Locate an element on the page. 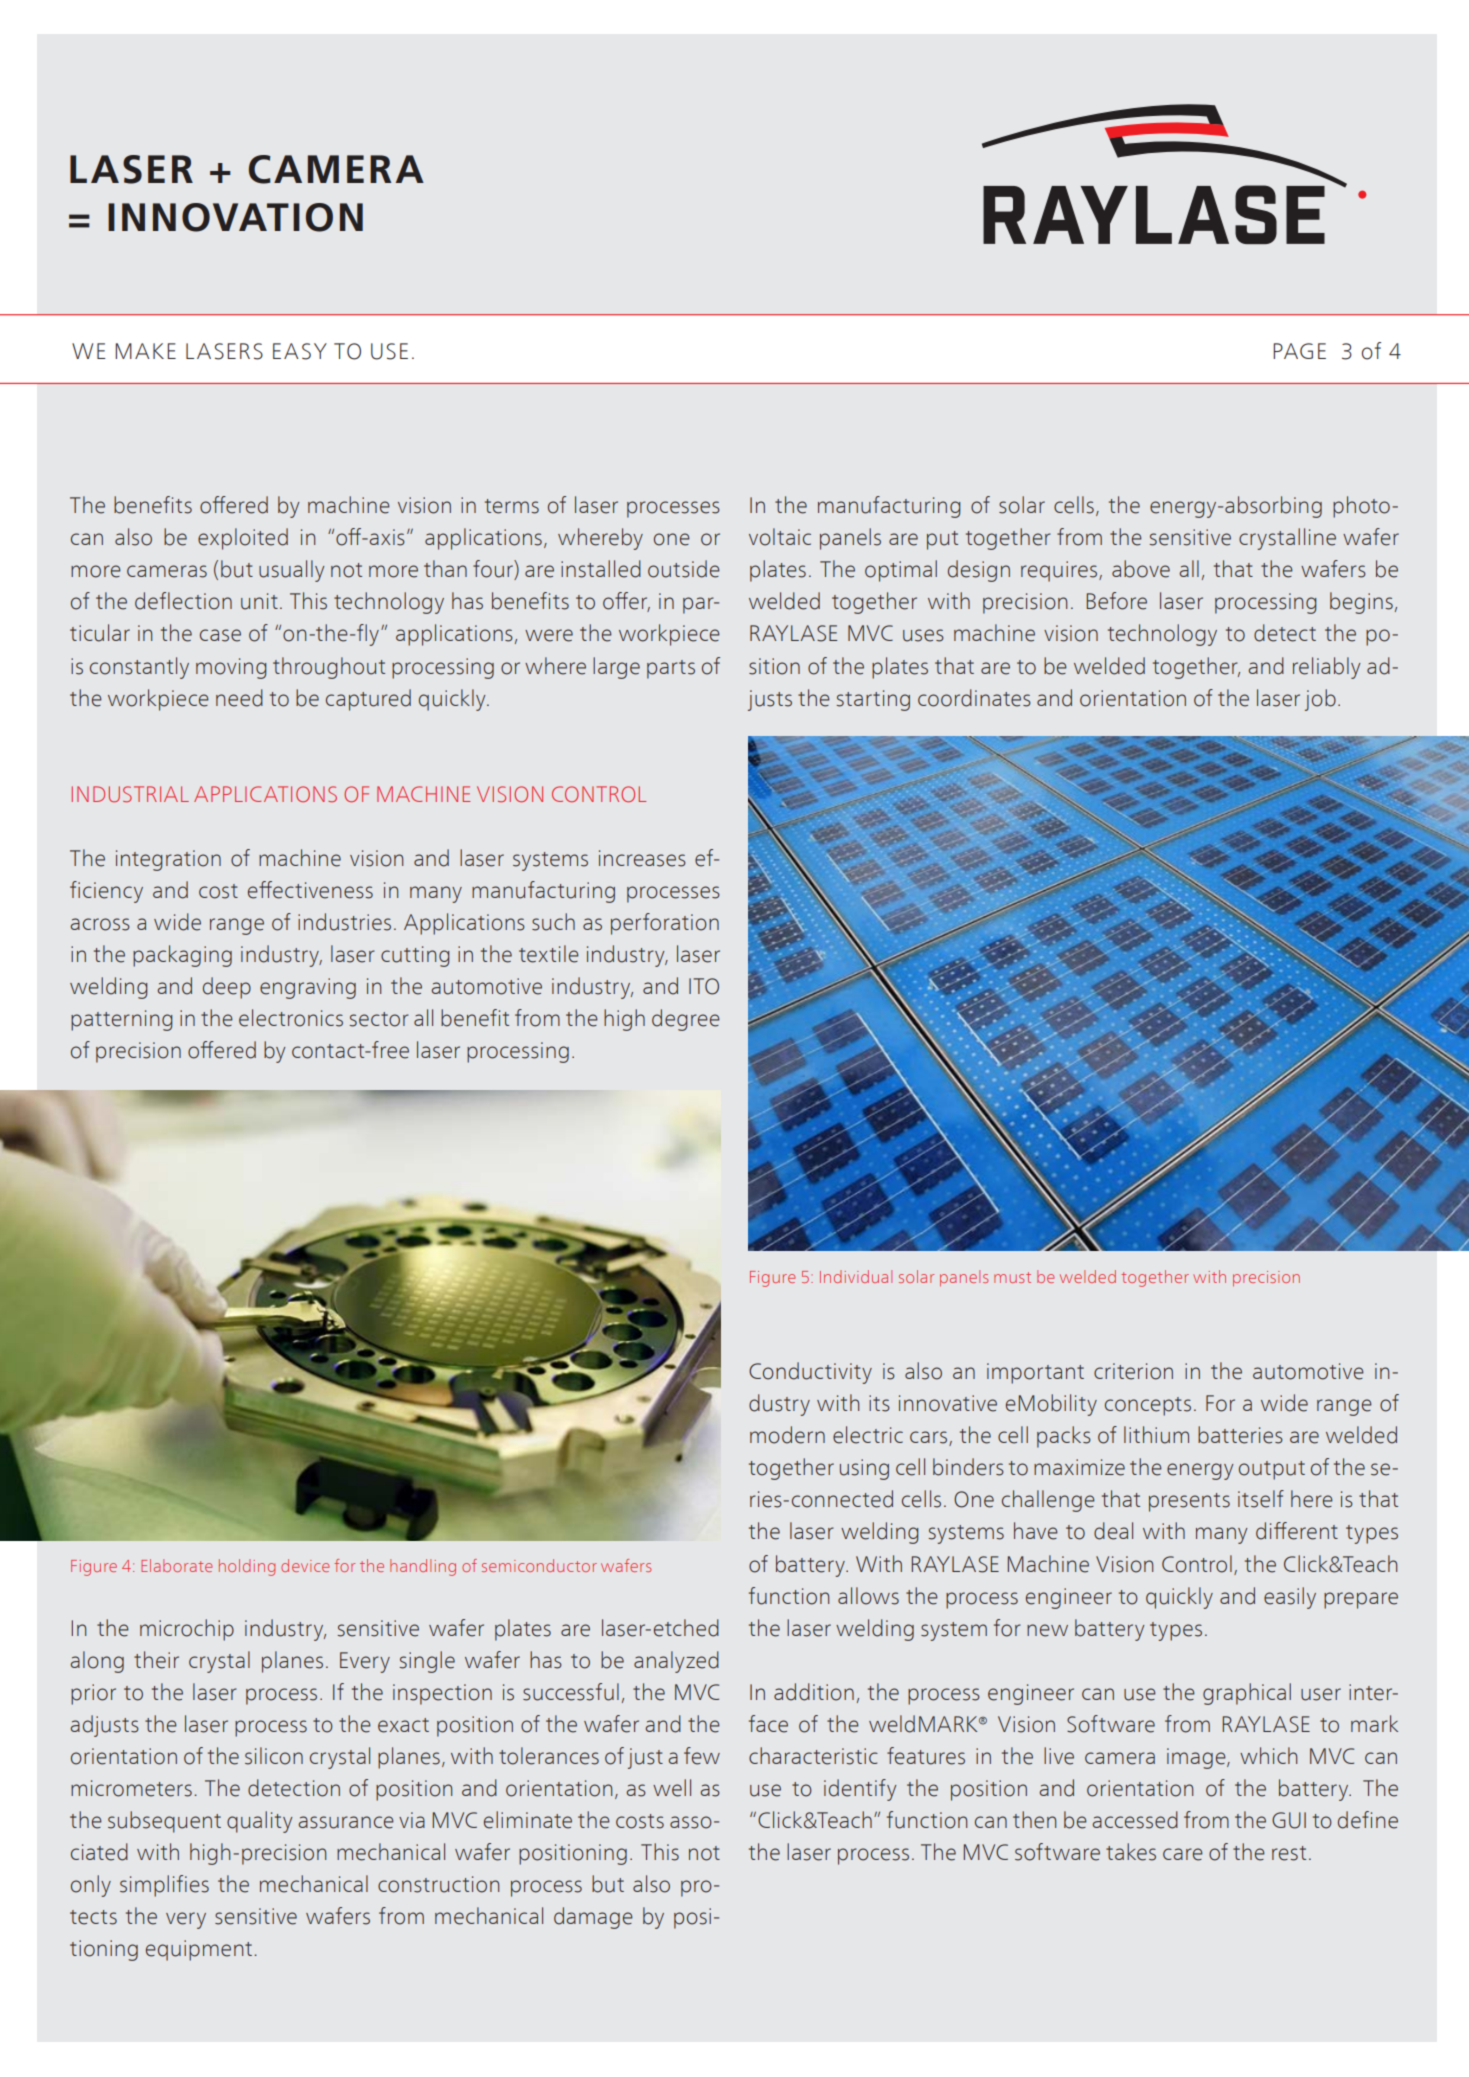  care is located at coordinates (1183, 1854).
